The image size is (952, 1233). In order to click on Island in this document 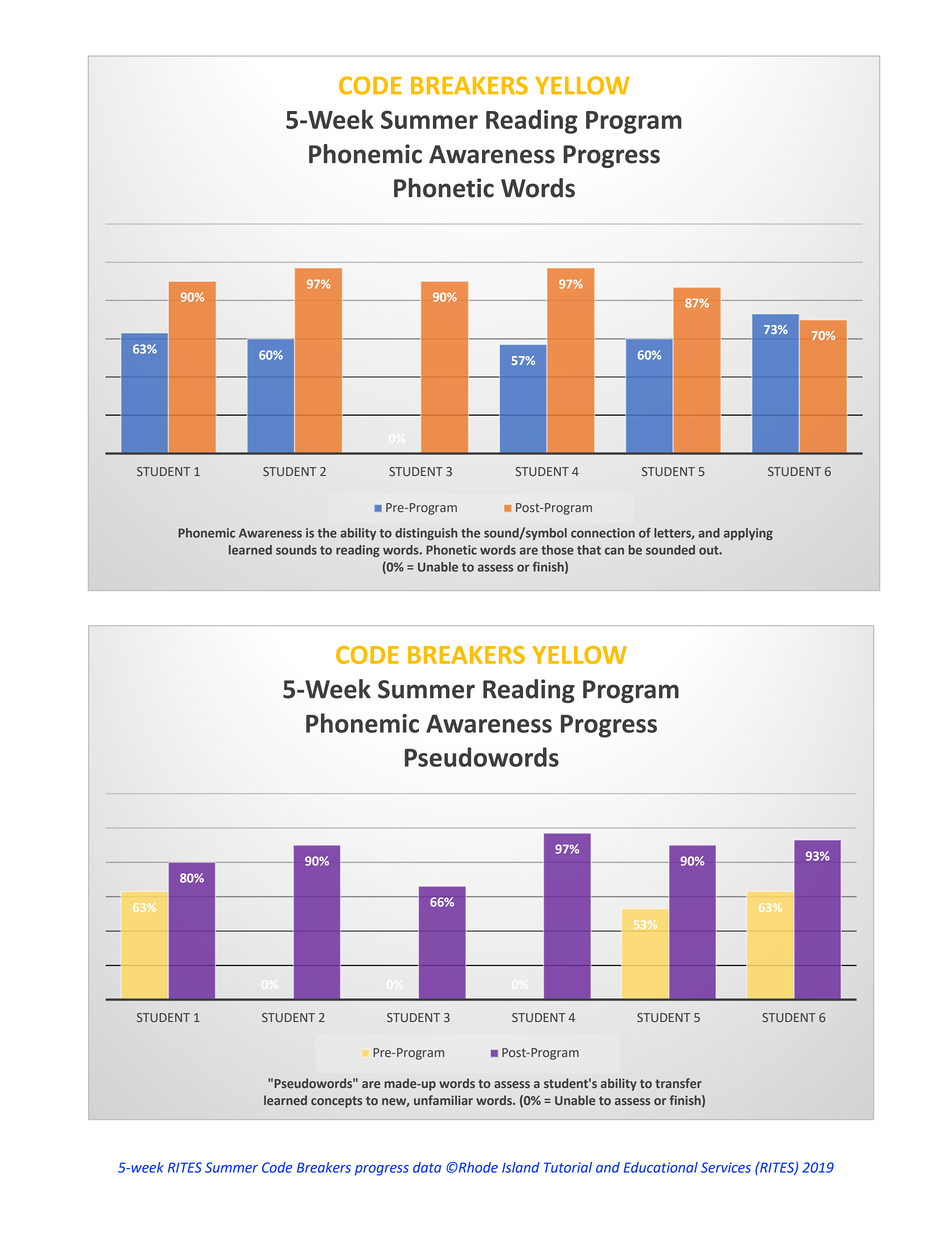, I will do `click(521, 1167)`.
